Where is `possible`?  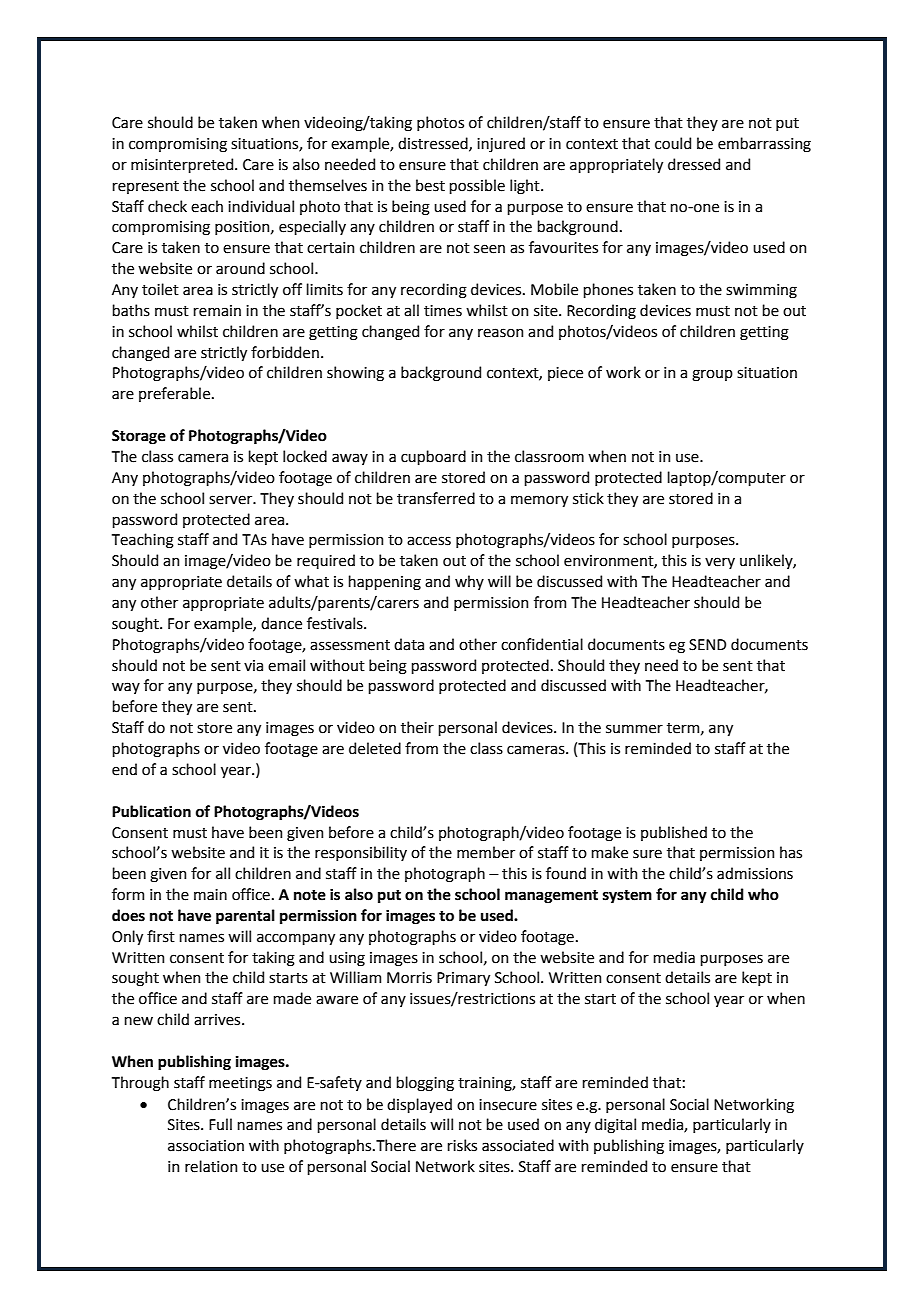
possible is located at coordinates (477, 186).
